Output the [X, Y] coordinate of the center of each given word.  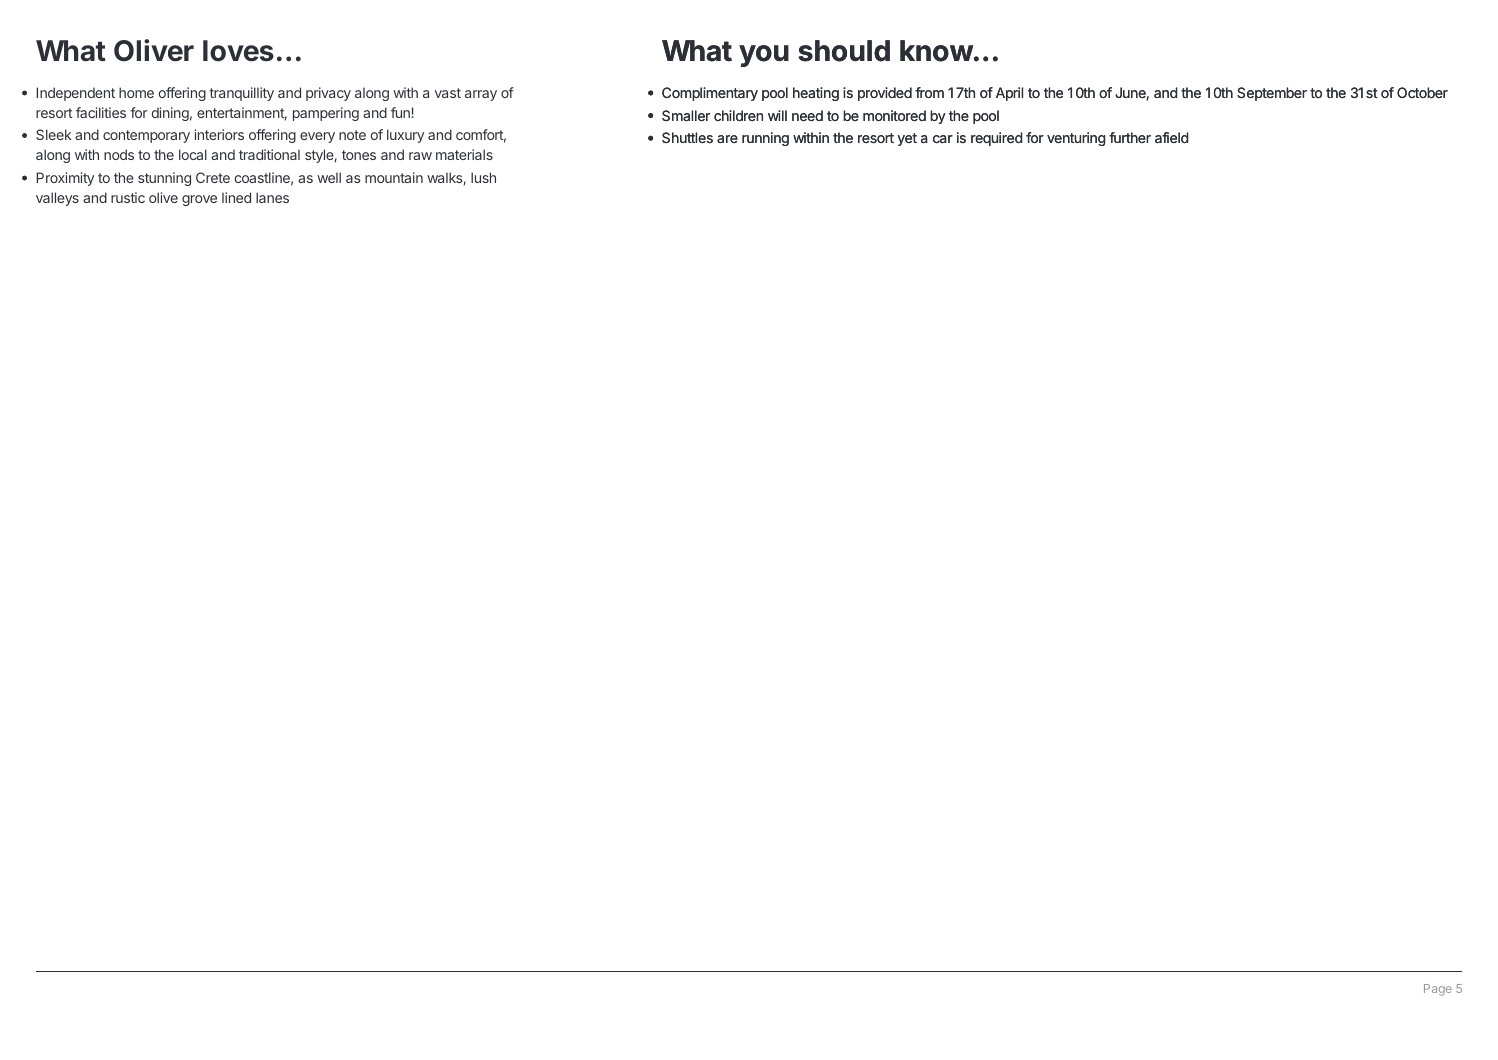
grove [199, 200]
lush [483, 177]
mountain [394, 177]
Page [1438, 990]
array [481, 95]
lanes [272, 197]
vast [448, 93]
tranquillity [241, 94]
